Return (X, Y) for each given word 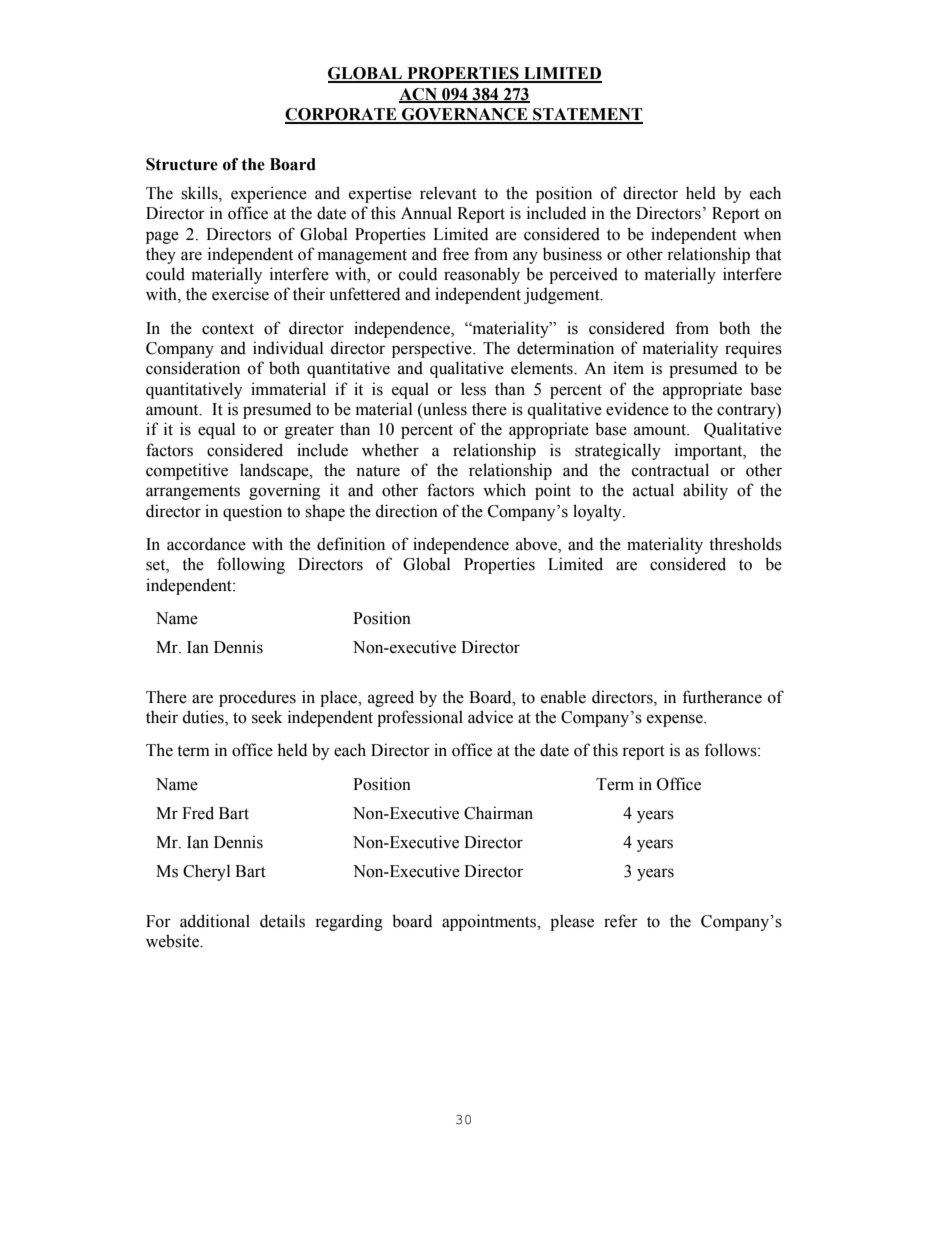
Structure (182, 164)
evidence (637, 409)
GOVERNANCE (465, 115)
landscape (275, 471)
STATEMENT (587, 115)
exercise (240, 294)
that (768, 254)
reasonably (482, 275)
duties (204, 718)
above (537, 545)
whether (390, 450)
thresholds (745, 544)
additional (215, 921)
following (251, 565)
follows (731, 750)
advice (490, 717)
